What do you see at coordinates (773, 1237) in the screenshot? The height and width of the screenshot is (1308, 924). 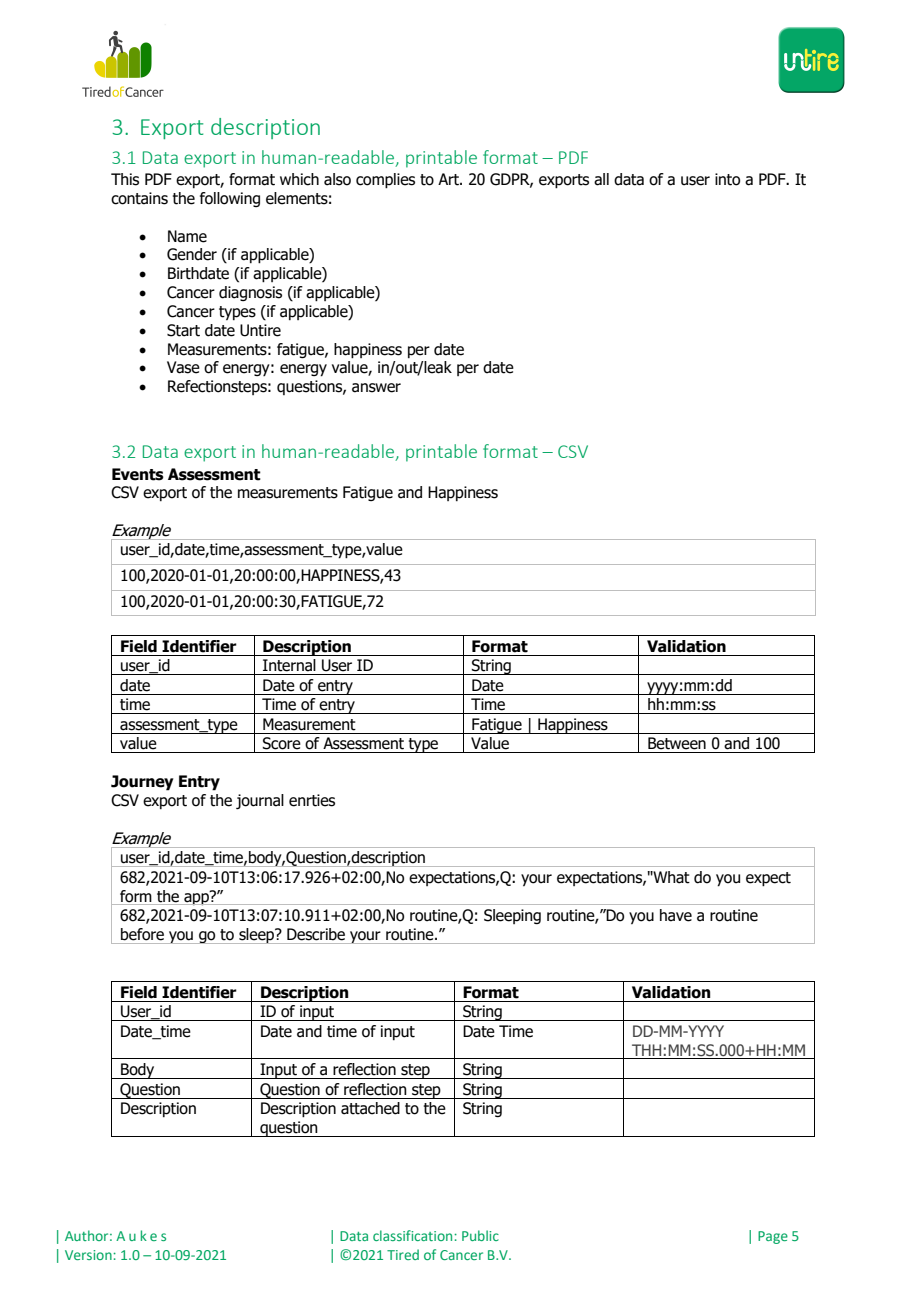 I see `Page` at bounding box center [773, 1237].
